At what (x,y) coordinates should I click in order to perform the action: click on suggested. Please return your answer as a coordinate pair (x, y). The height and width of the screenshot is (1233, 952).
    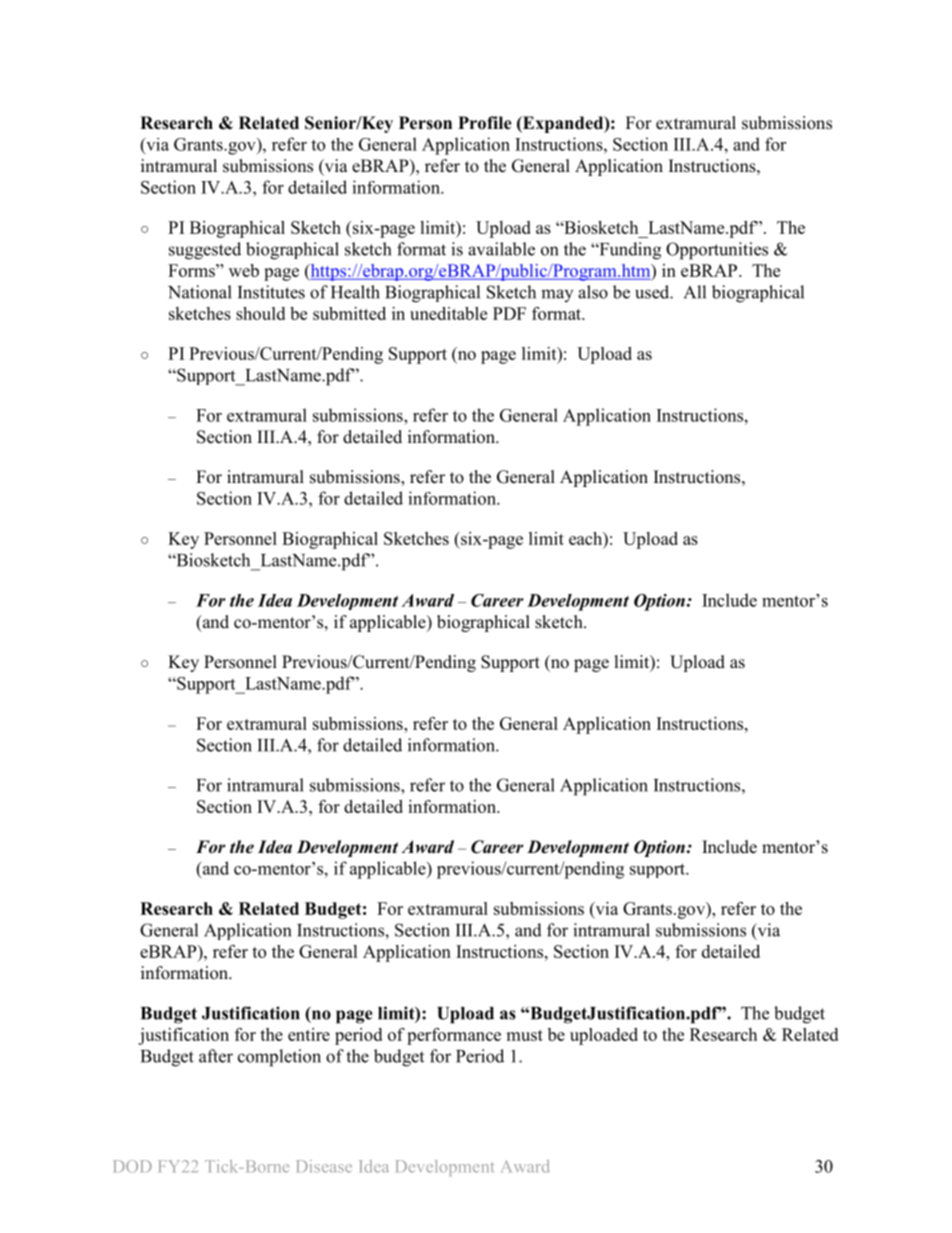
    Looking at the image, I should click on (205, 251).
